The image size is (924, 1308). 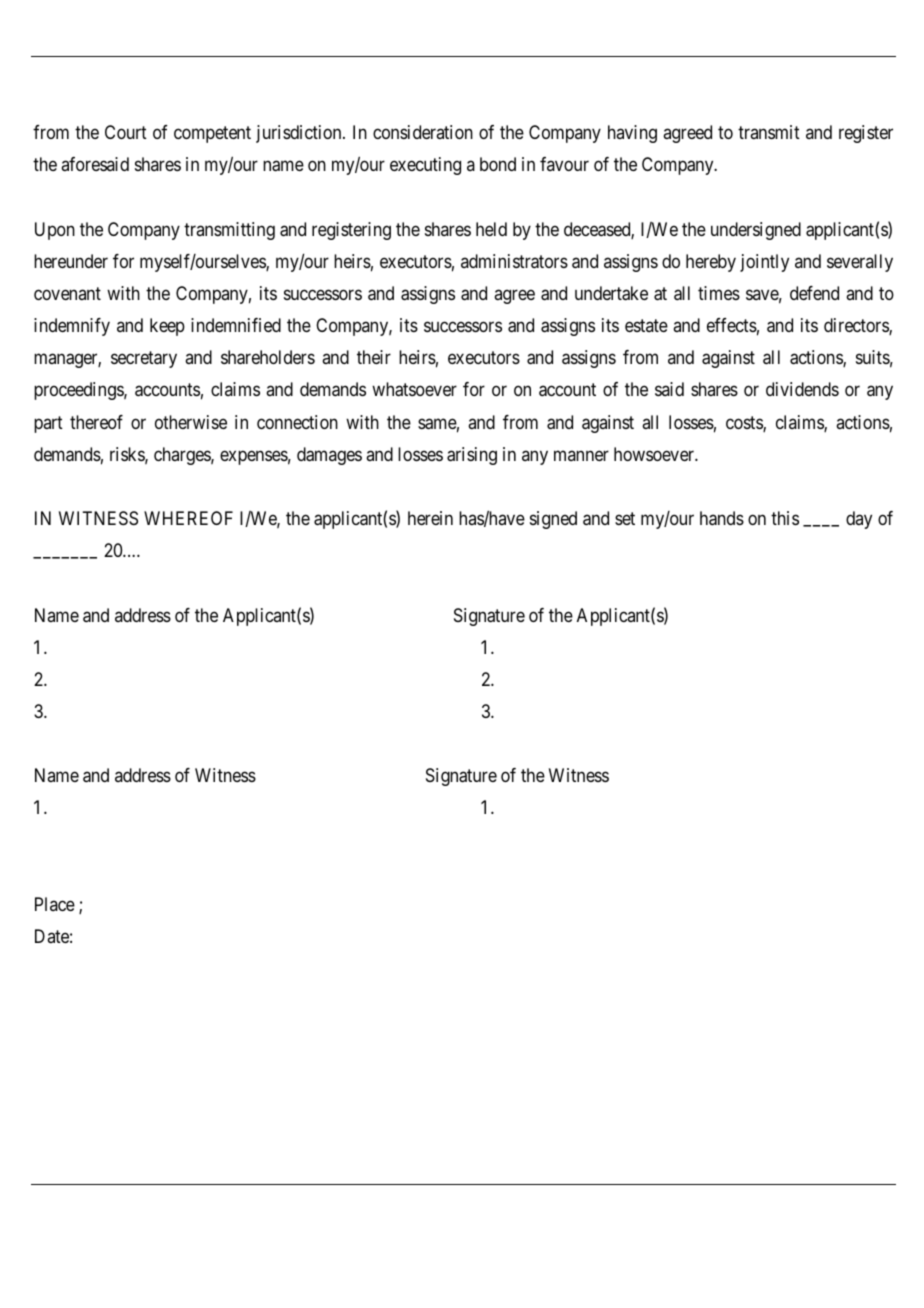 I want to click on executing, so click(x=425, y=166).
